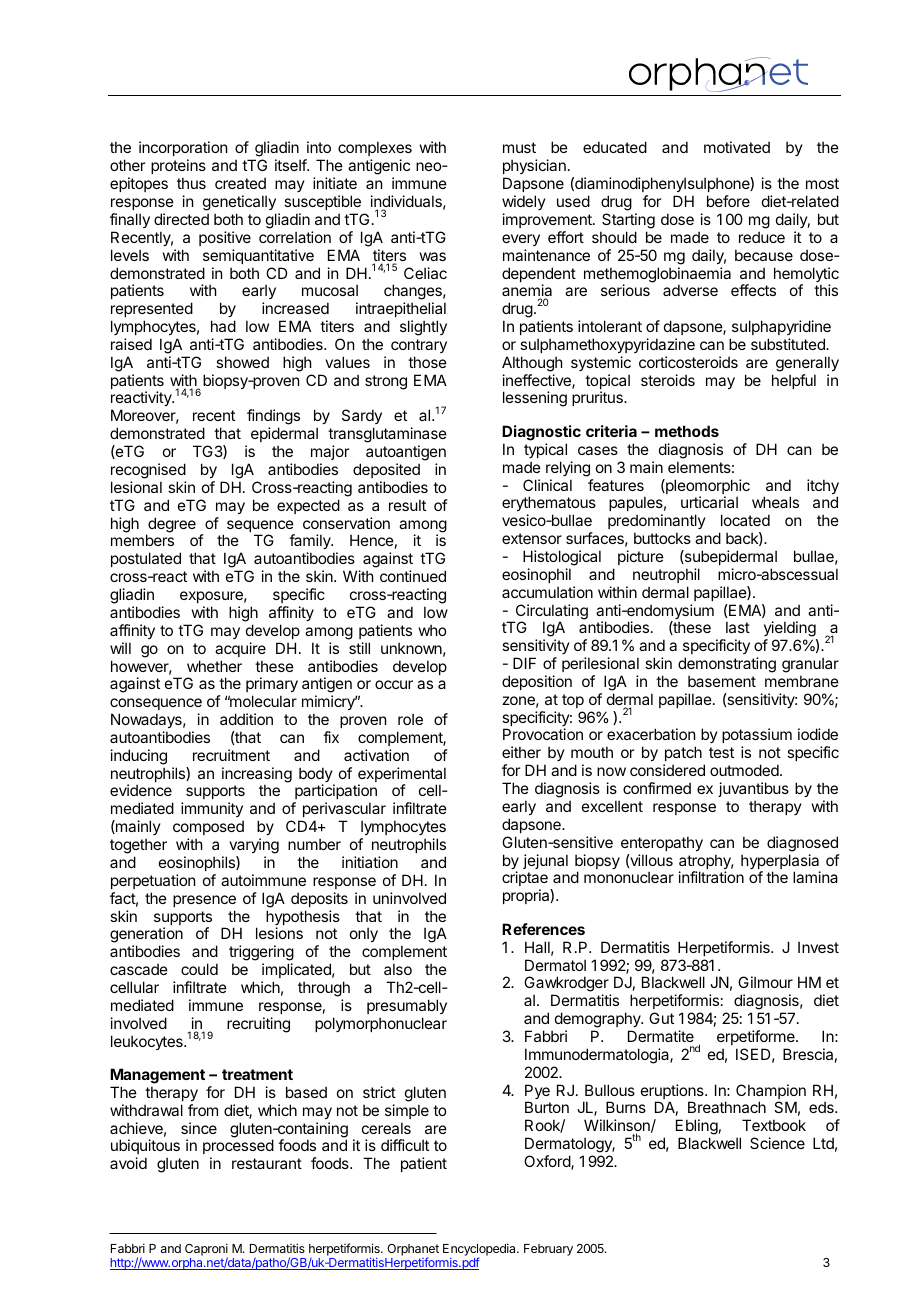  I want to click on proteins, so click(178, 168).
